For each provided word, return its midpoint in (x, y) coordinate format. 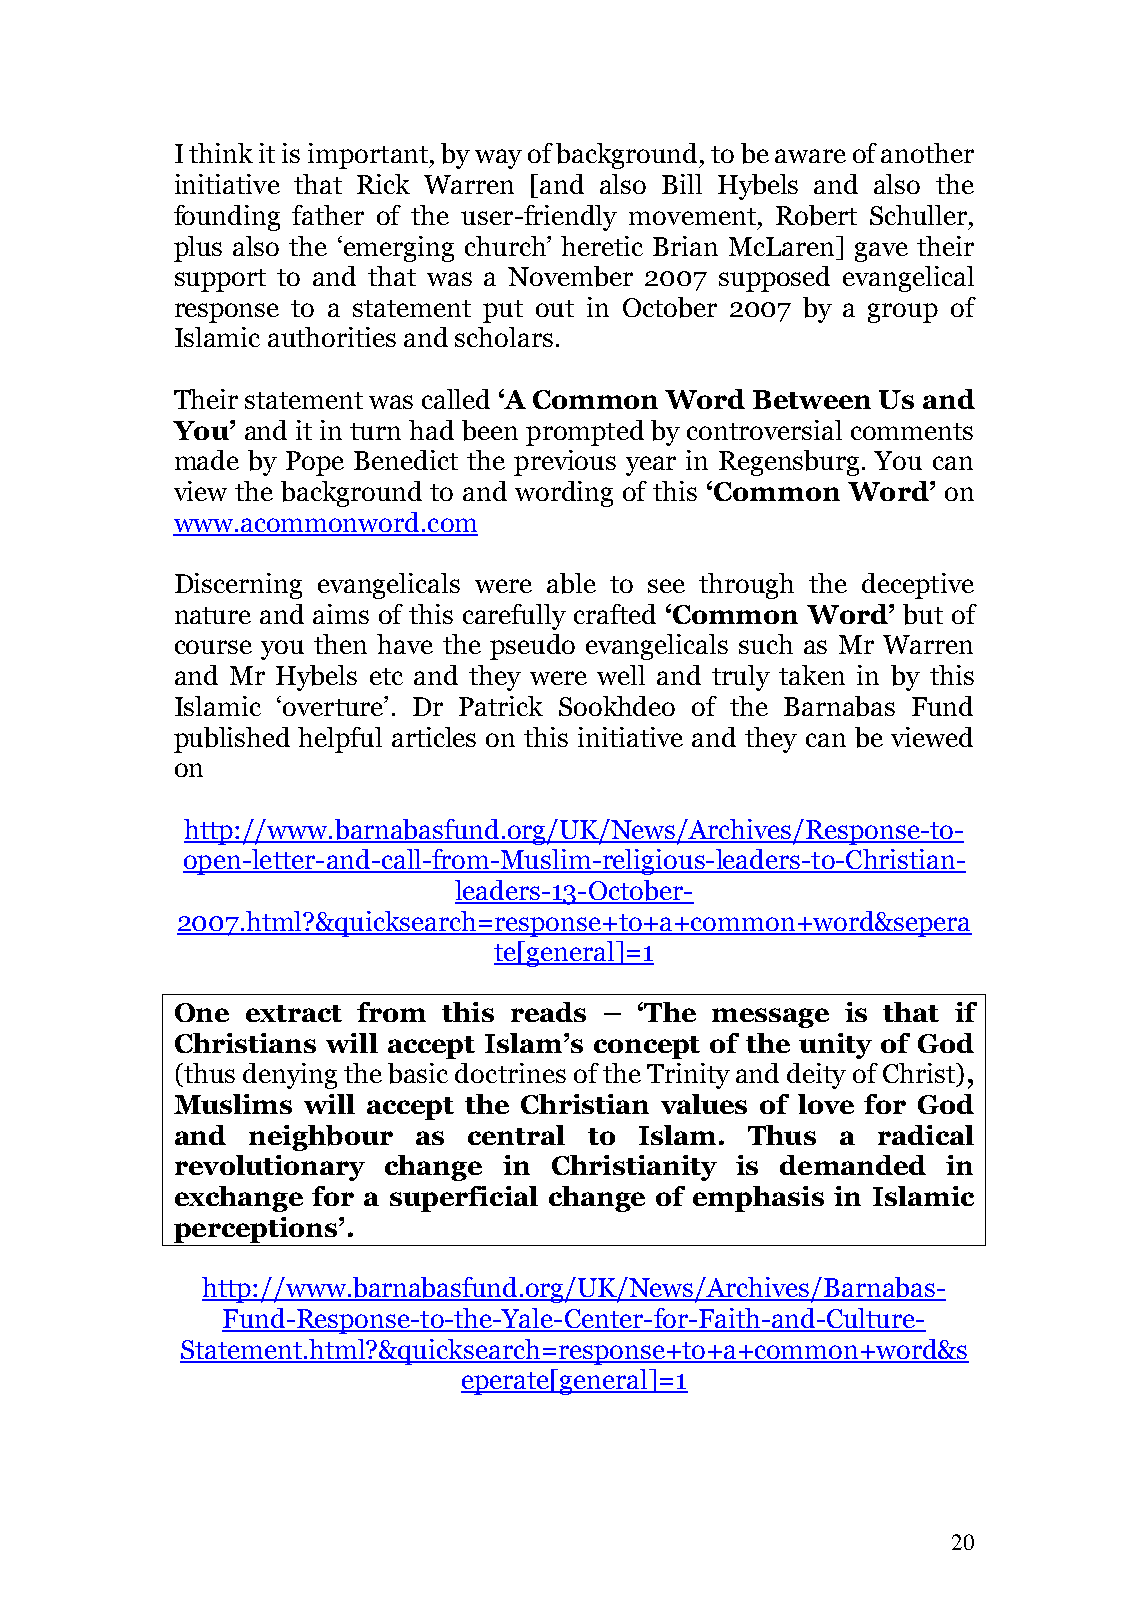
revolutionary (270, 1168)
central (516, 1135)
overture (334, 706)
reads (548, 1012)
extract (294, 1013)
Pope (315, 463)
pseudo (532, 647)
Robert (816, 215)
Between (812, 399)
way (498, 159)
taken (812, 675)
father (328, 215)
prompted (585, 433)
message (770, 1018)
